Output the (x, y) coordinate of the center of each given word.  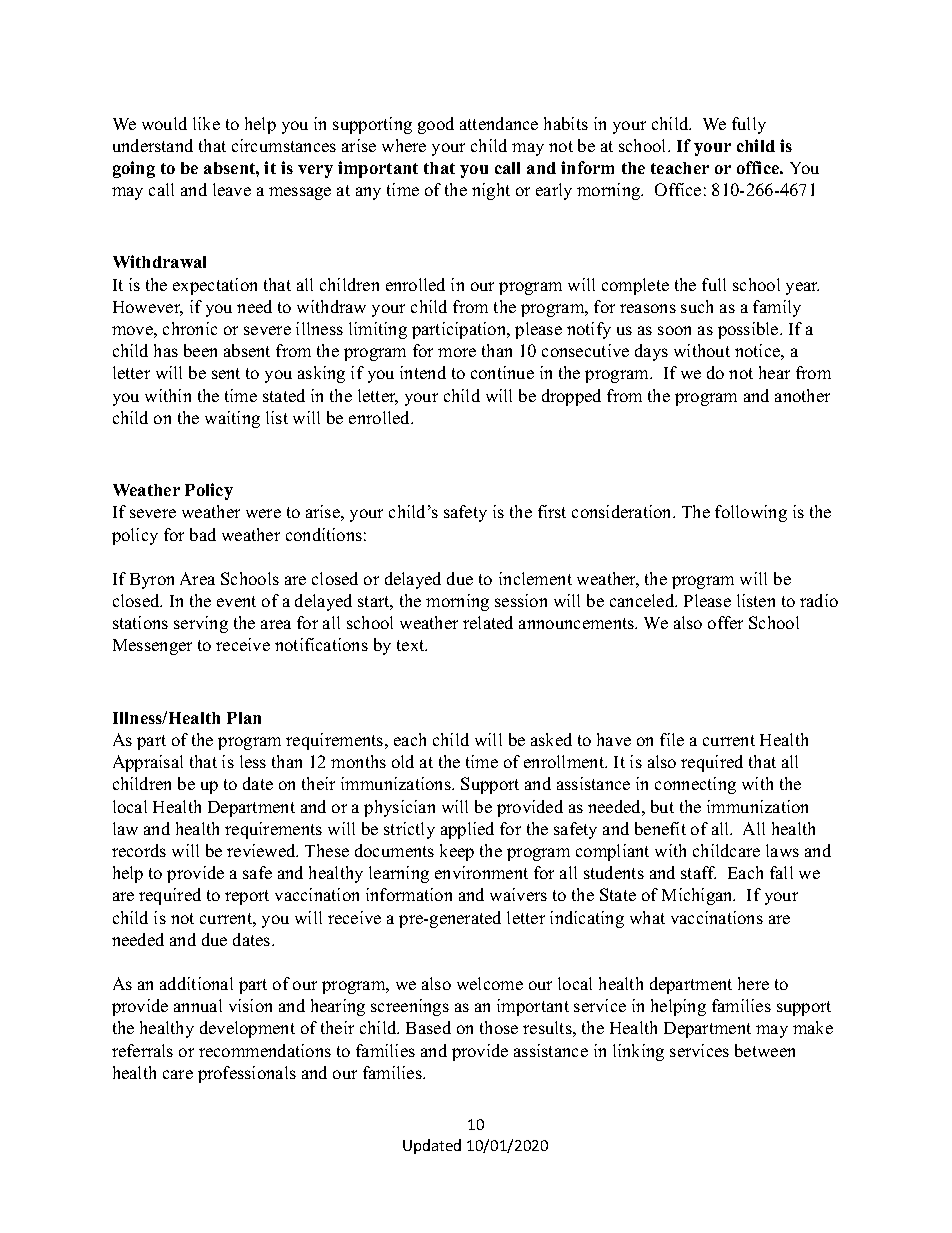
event (236, 601)
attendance (499, 123)
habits (566, 123)
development (247, 1029)
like (206, 123)
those (499, 1027)
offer (725, 622)
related (488, 622)
